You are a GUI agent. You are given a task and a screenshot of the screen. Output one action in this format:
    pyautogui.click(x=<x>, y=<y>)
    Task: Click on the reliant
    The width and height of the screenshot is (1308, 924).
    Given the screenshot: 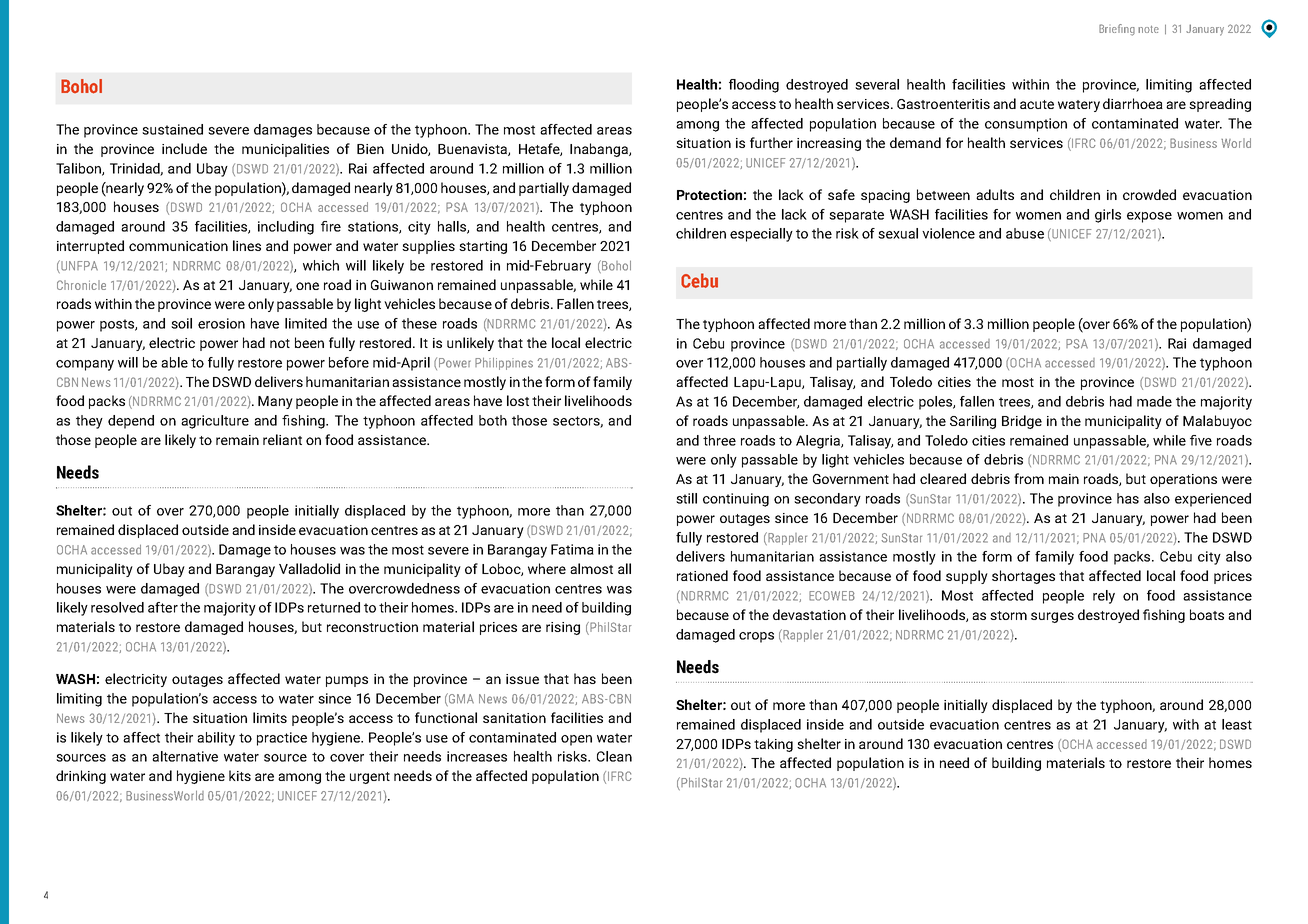 What is the action you would take?
    pyautogui.click(x=282, y=439)
